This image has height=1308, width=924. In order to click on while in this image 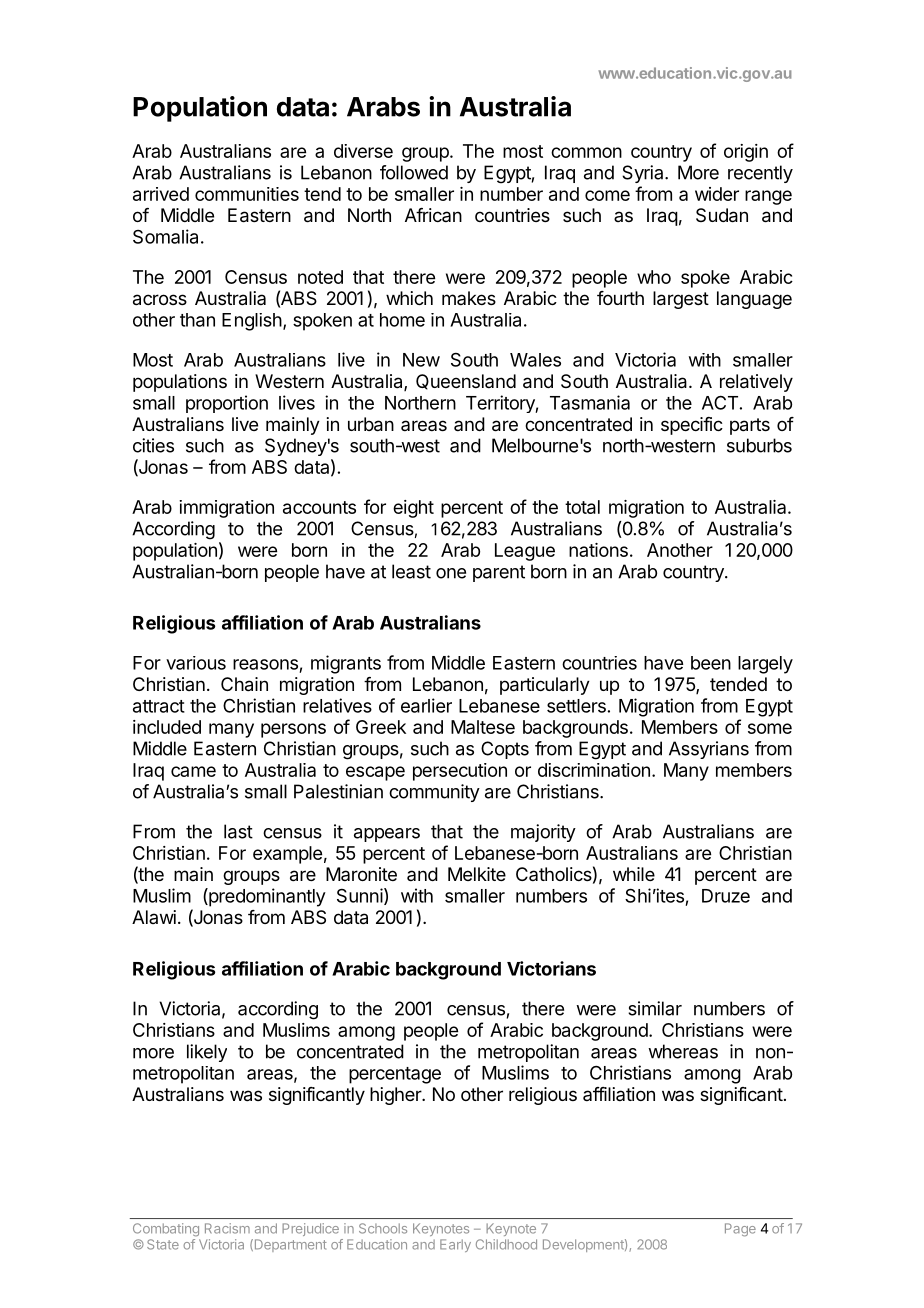, I will do `click(634, 874)`.
